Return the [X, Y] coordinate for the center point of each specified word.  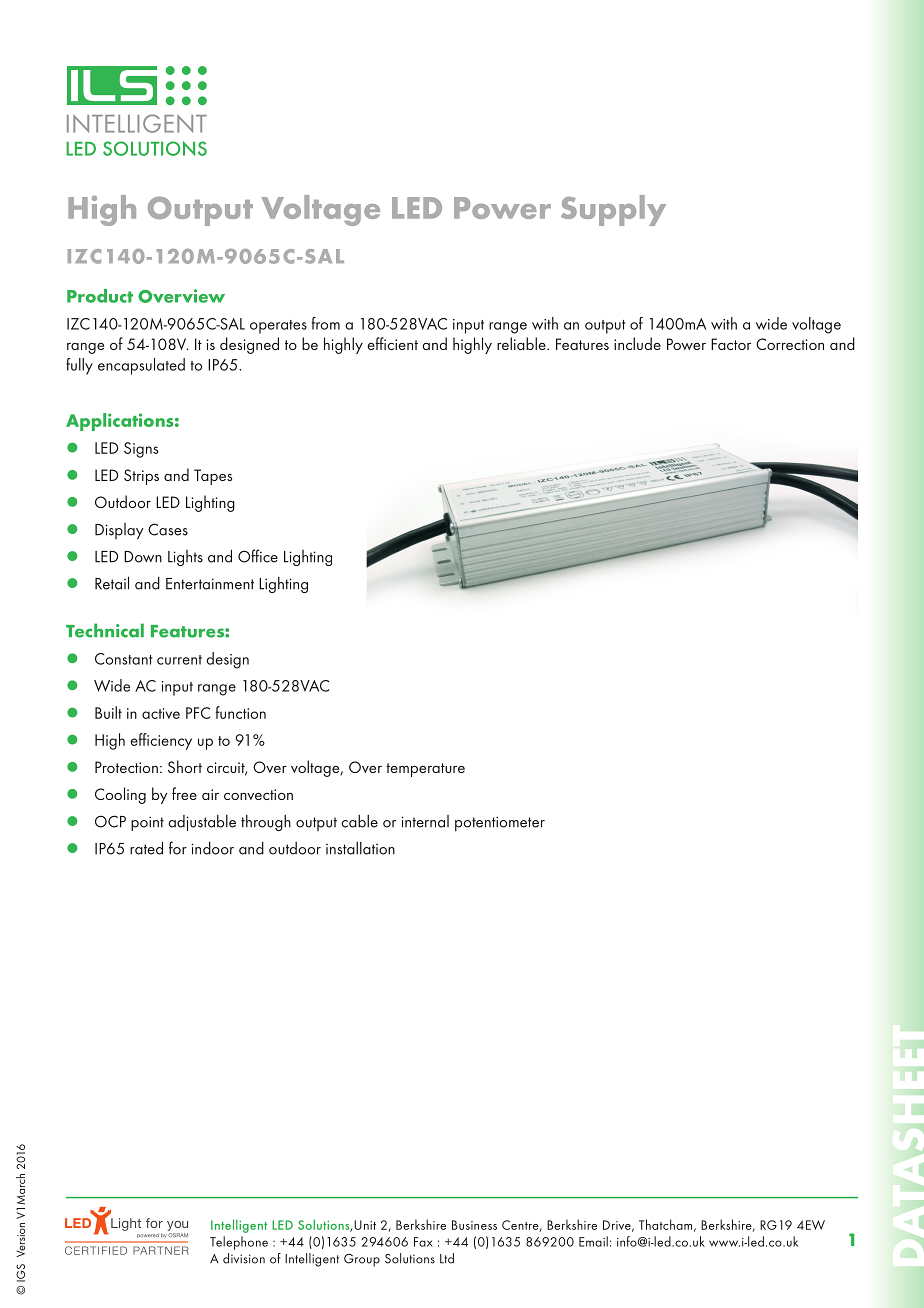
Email [593, 1241]
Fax [423, 1242]
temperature [425, 770]
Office [258, 556]
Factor [731, 344]
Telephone [239, 1243]
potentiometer [500, 823]
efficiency [161, 741]
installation [360, 848]
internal [425, 821]
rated [146, 848]
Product [100, 296]
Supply [613, 210]
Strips [141, 477]
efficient [392, 343]
